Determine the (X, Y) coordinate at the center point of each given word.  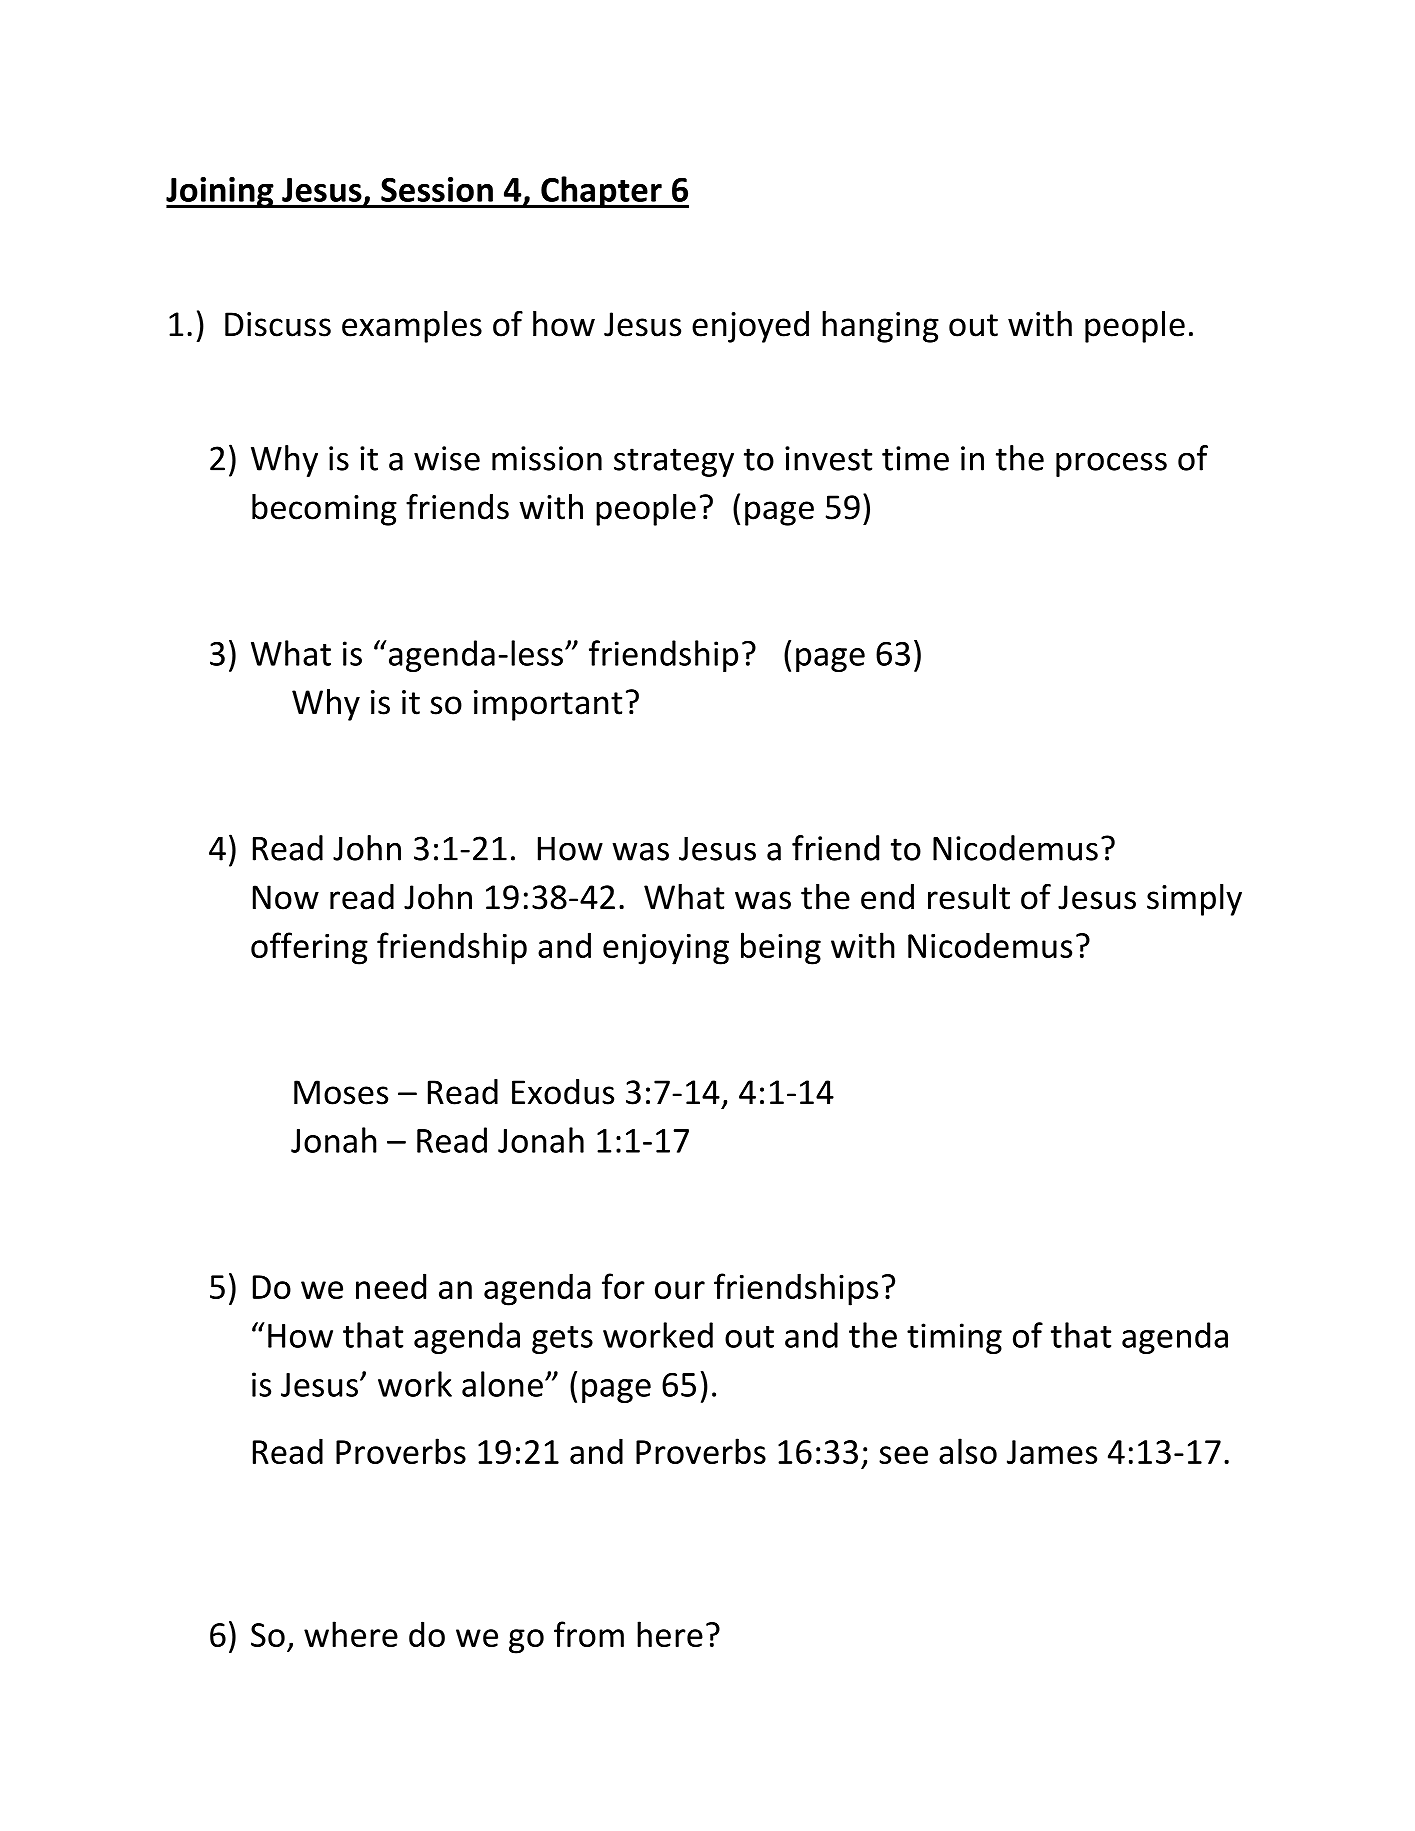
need (391, 1286)
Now (286, 897)
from (589, 1634)
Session (437, 189)
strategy (674, 462)
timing (954, 1338)
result (969, 897)
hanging (880, 327)
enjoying (666, 949)
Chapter (601, 192)
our (680, 1290)
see (903, 1455)
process (1111, 464)
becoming (324, 510)
